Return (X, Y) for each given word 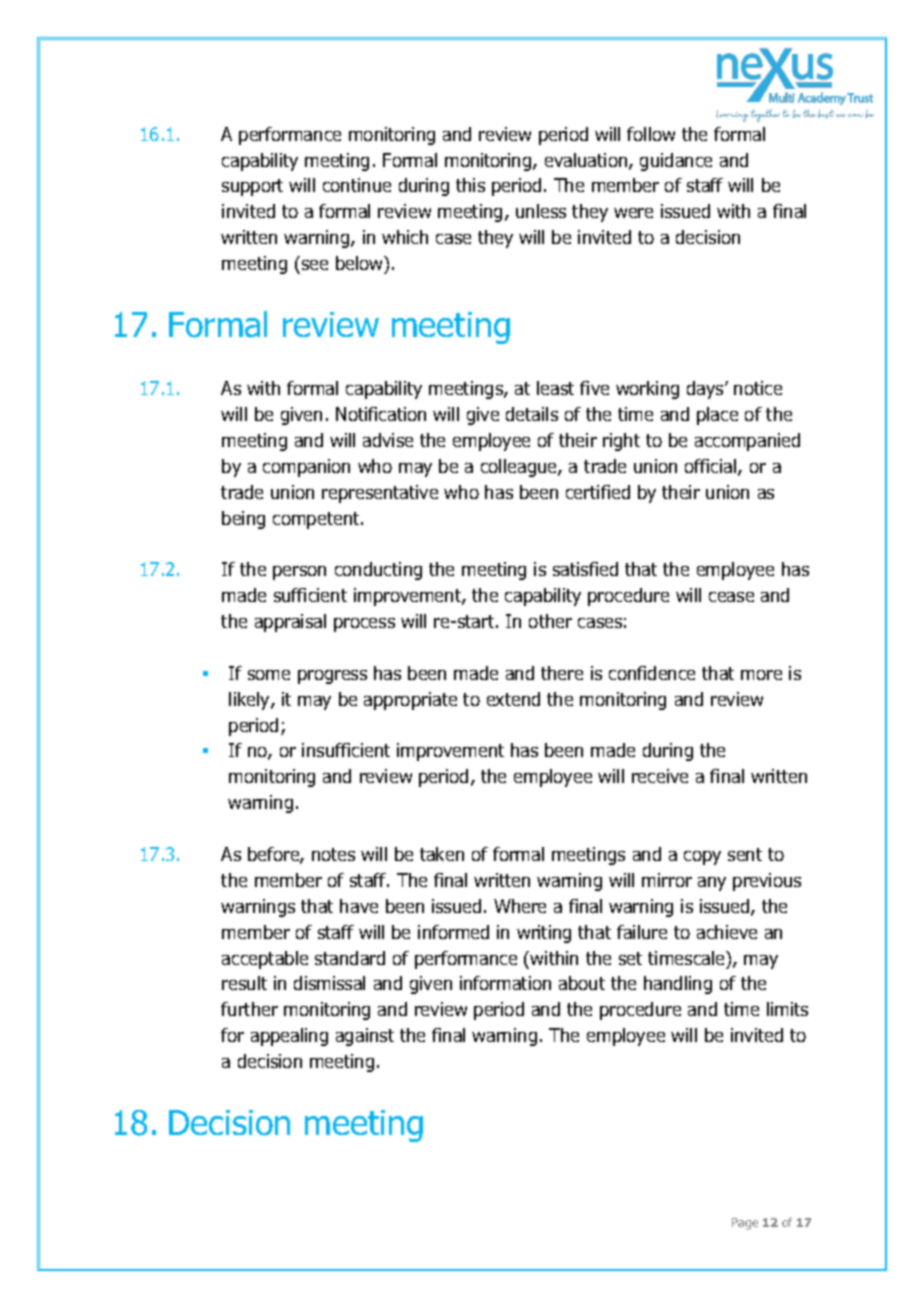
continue (357, 185)
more (761, 675)
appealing (289, 1037)
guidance (676, 162)
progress (332, 677)
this (470, 185)
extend (513, 699)
